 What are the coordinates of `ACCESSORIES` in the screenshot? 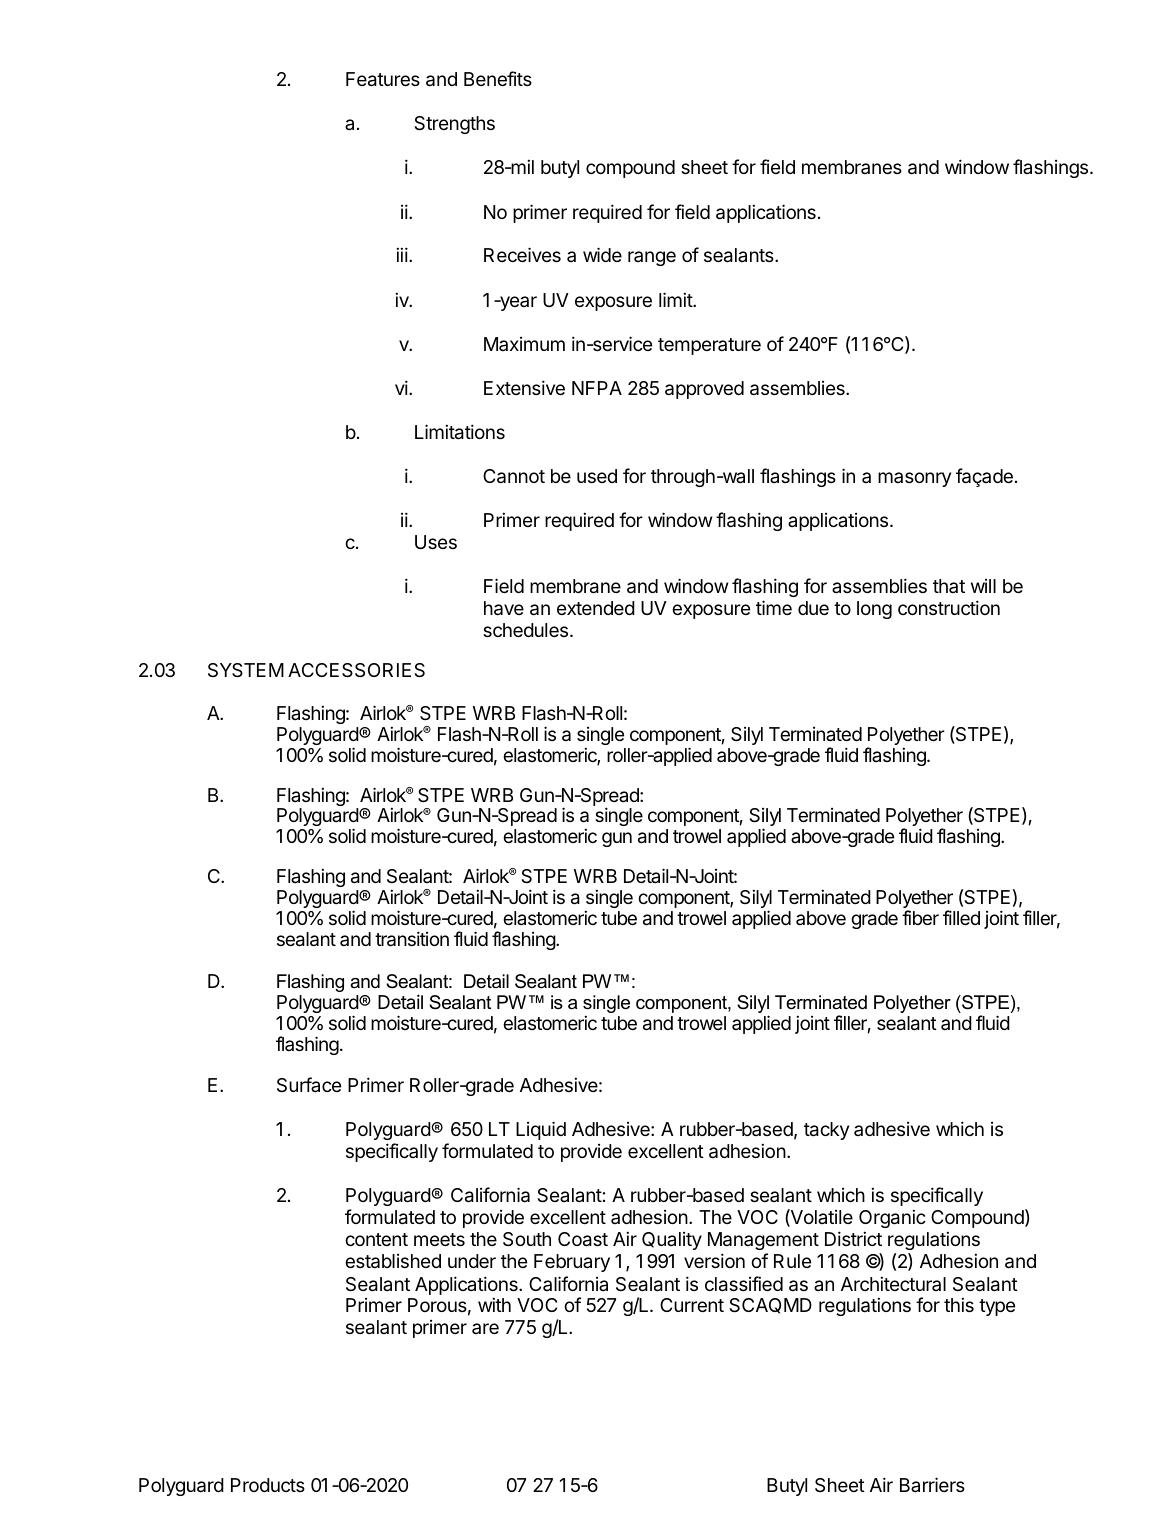 It's located at (356, 670).
